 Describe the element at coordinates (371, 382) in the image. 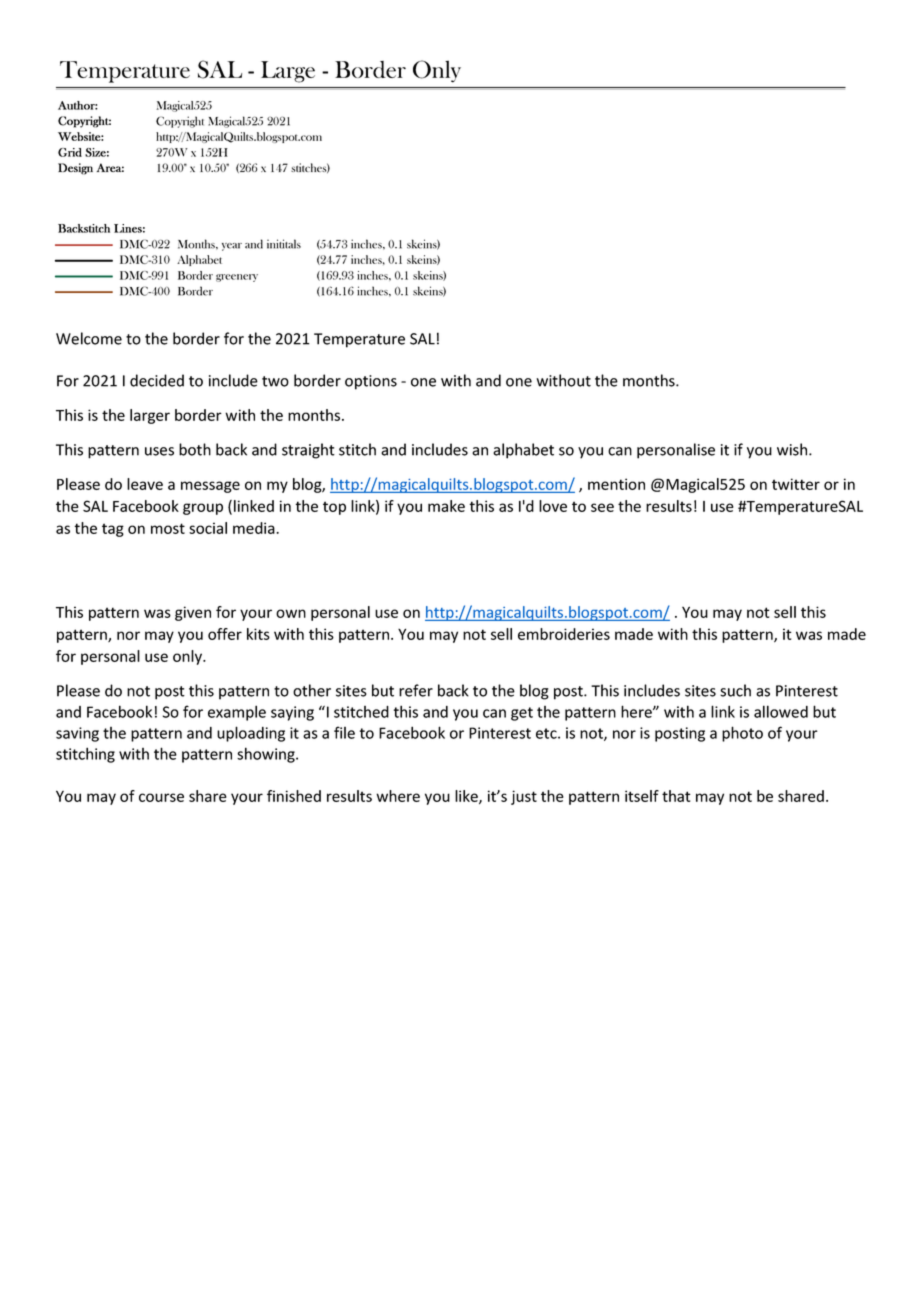

I see `options` at that location.
